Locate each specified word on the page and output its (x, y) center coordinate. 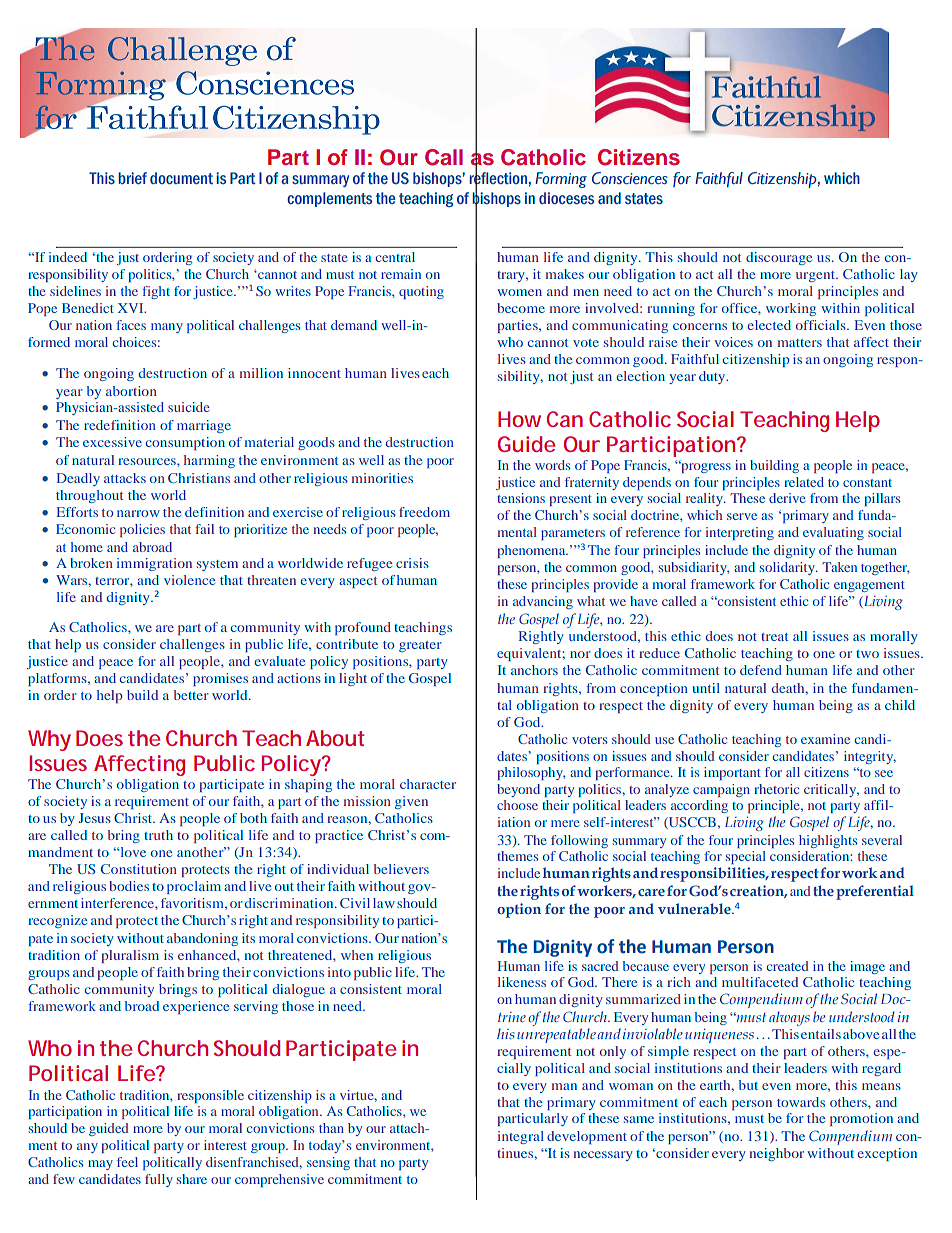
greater (420, 646)
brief (133, 178)
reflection (498, 178)
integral (521, 1137)
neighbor (777, 1154)
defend (761, 670)
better (191, 695)
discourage (779, 258)
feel (127, 1162)
